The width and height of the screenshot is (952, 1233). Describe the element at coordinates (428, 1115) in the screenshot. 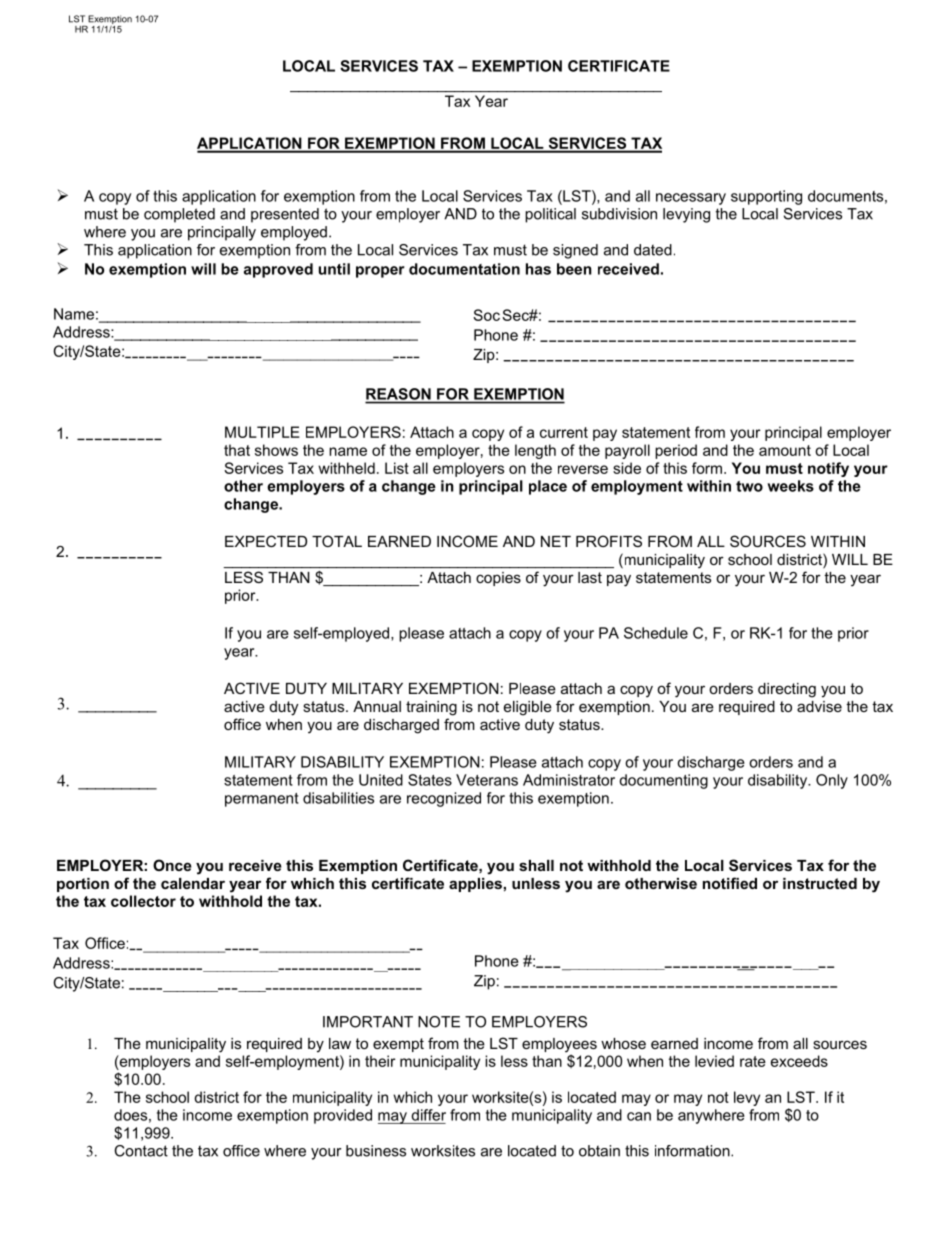

I see `differ` at that location.
